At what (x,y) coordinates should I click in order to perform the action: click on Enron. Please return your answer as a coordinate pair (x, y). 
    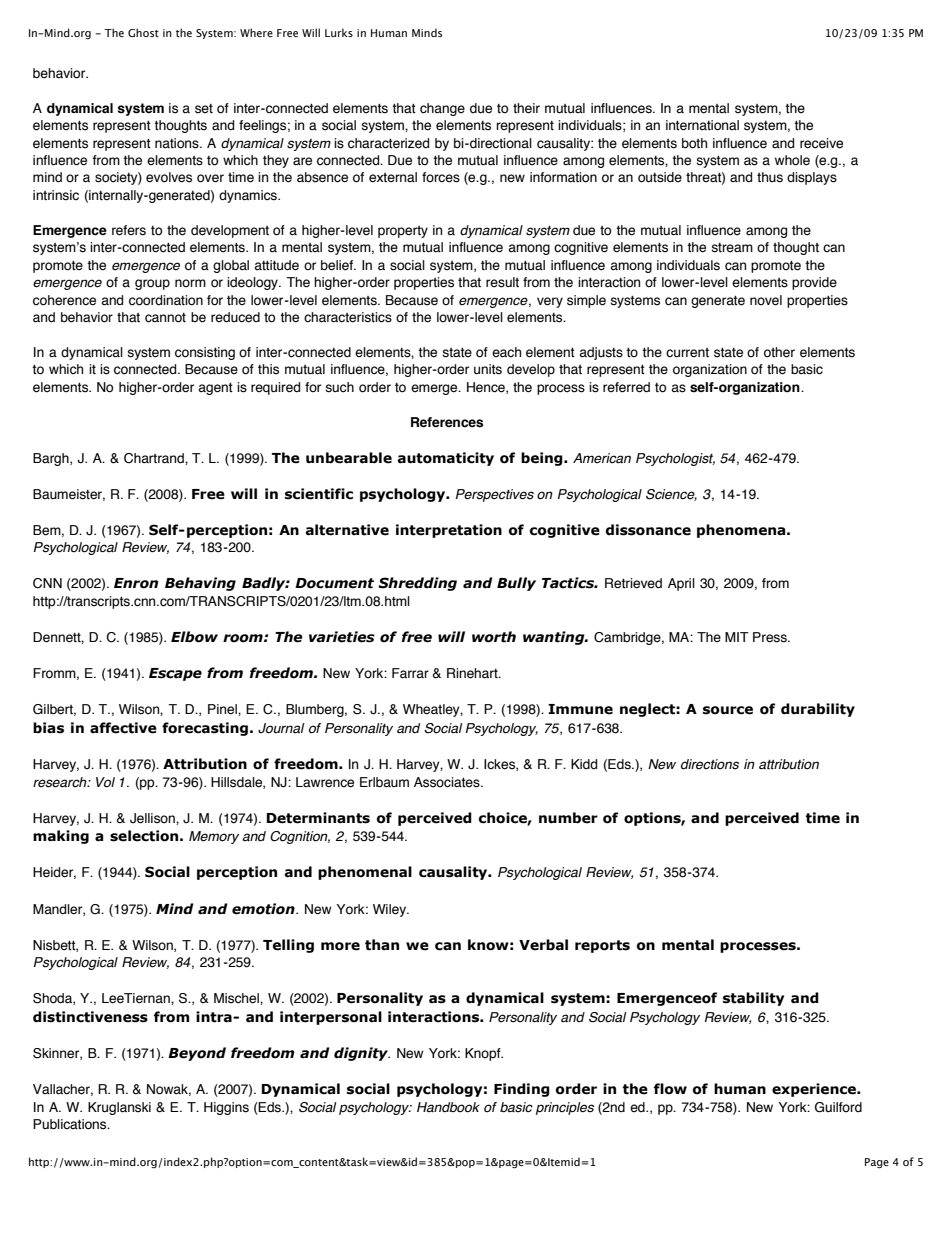
    Looking at the image, I should click on (136, 583).
